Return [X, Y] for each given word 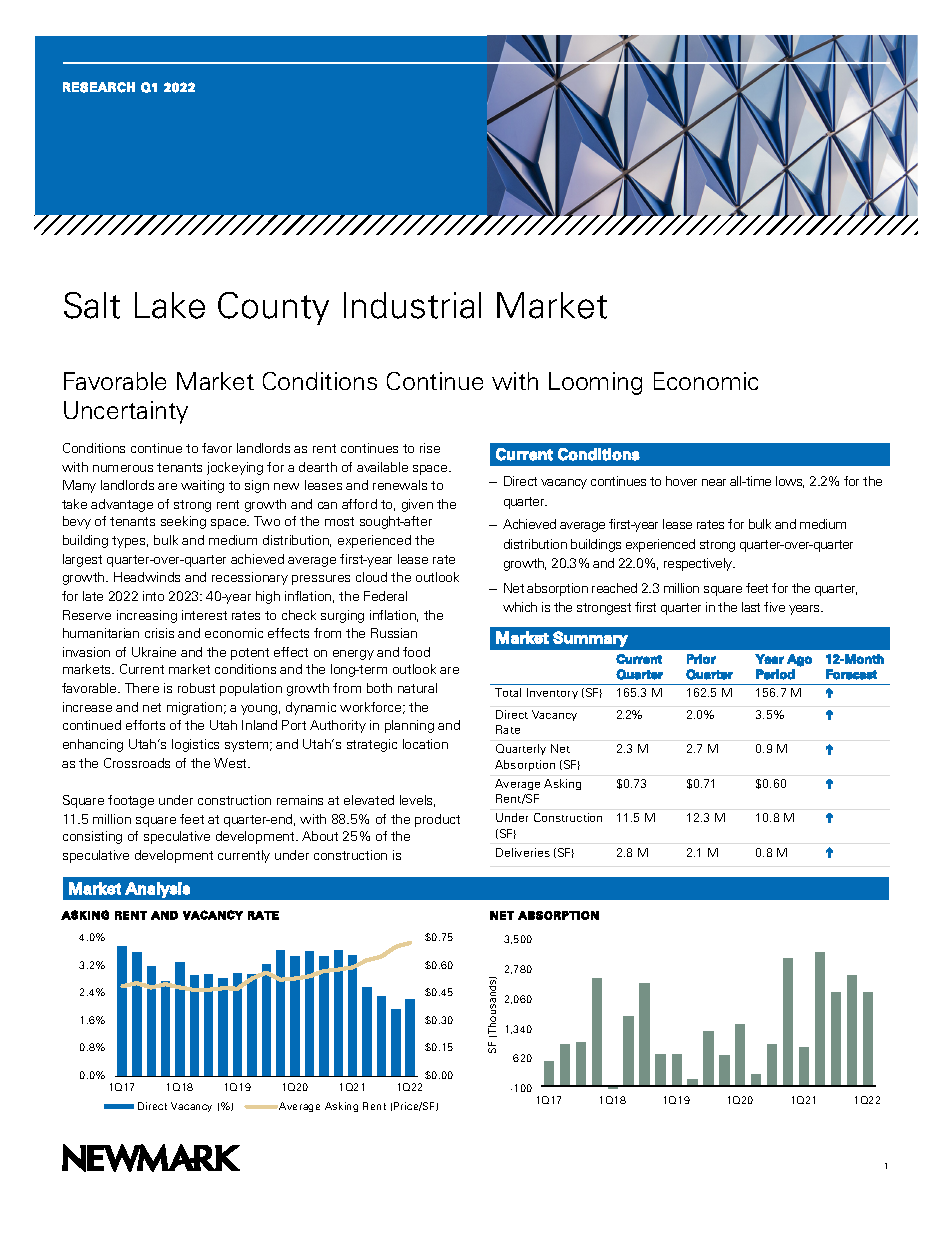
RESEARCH [99, 87]
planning [409, 726]
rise [430, 448]
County [273, 308]
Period [775, 674]
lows [790, 482]
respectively [699, 564]
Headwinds [147, 577]
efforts [145, 725]
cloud [371, 577]
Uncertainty [126, 412]
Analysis [157, 890]
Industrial [412, 305]
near [714, 482]
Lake [170, 305]
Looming [595, 383]
